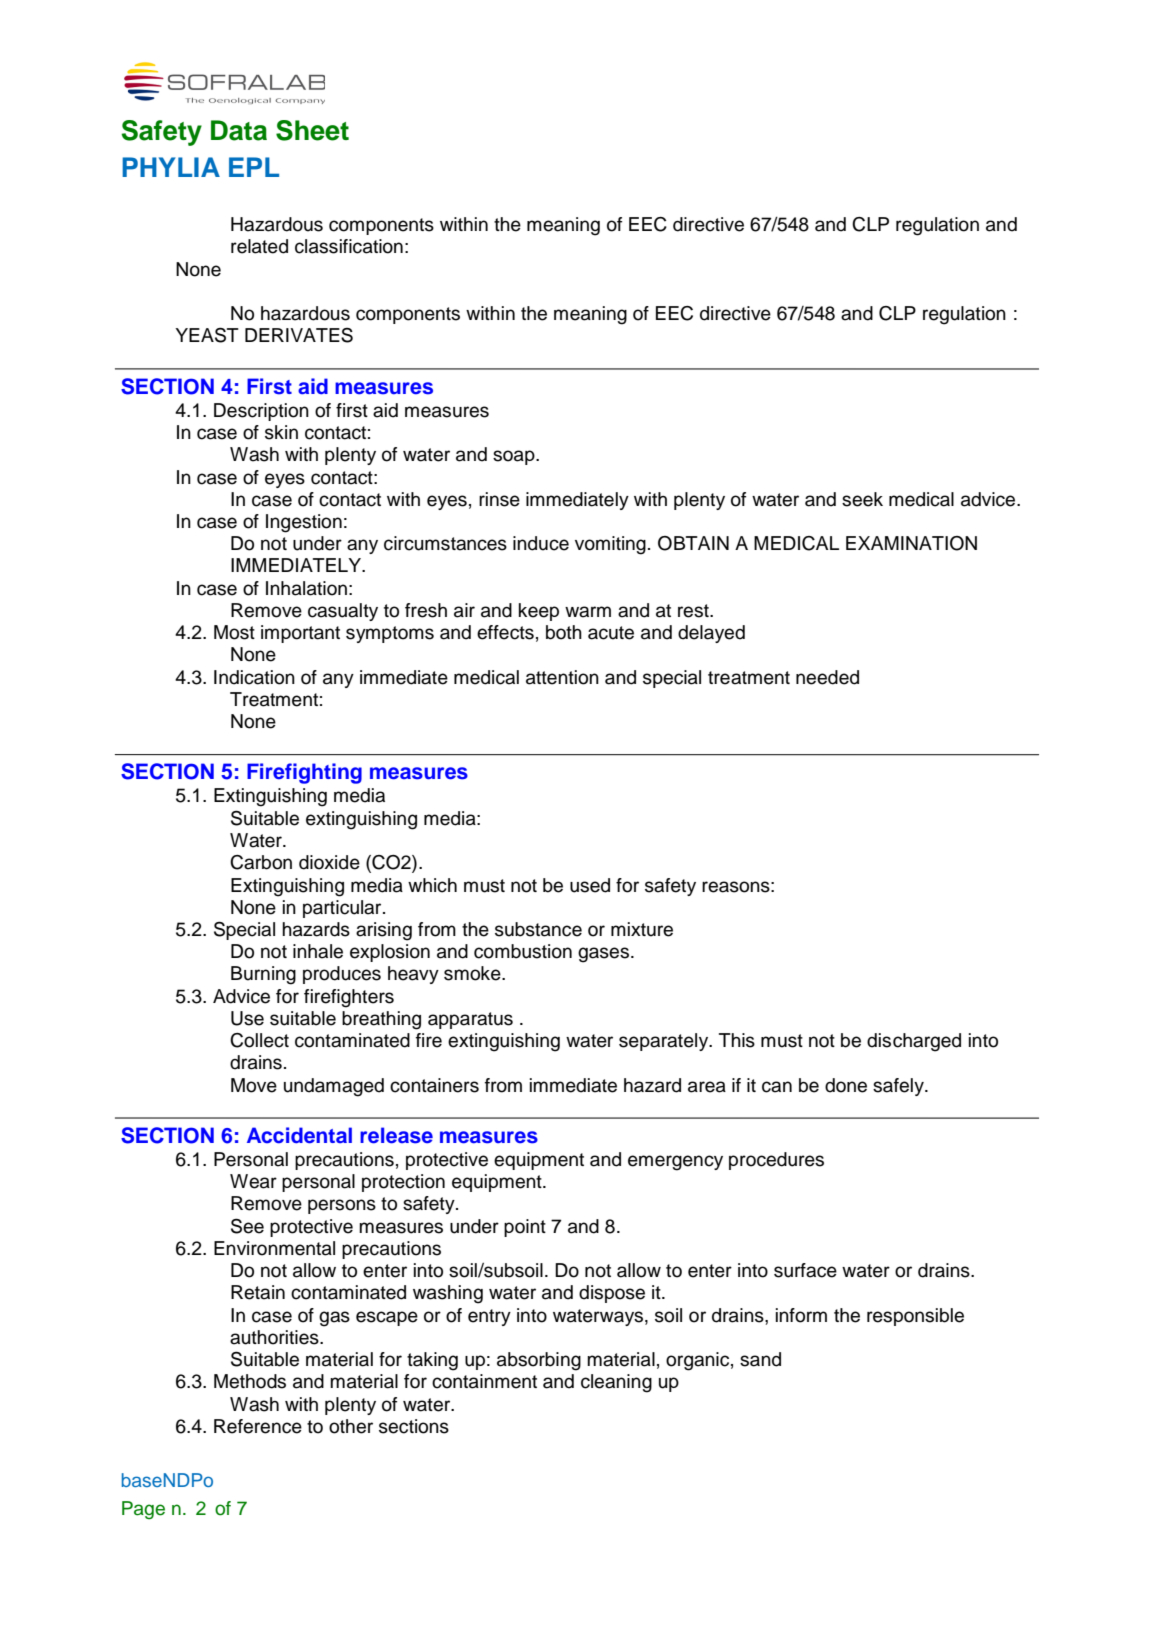 The image size is (1151, 1628). Describe the element at coordinates (827, 677) in the document. I see `needed` at that location.
